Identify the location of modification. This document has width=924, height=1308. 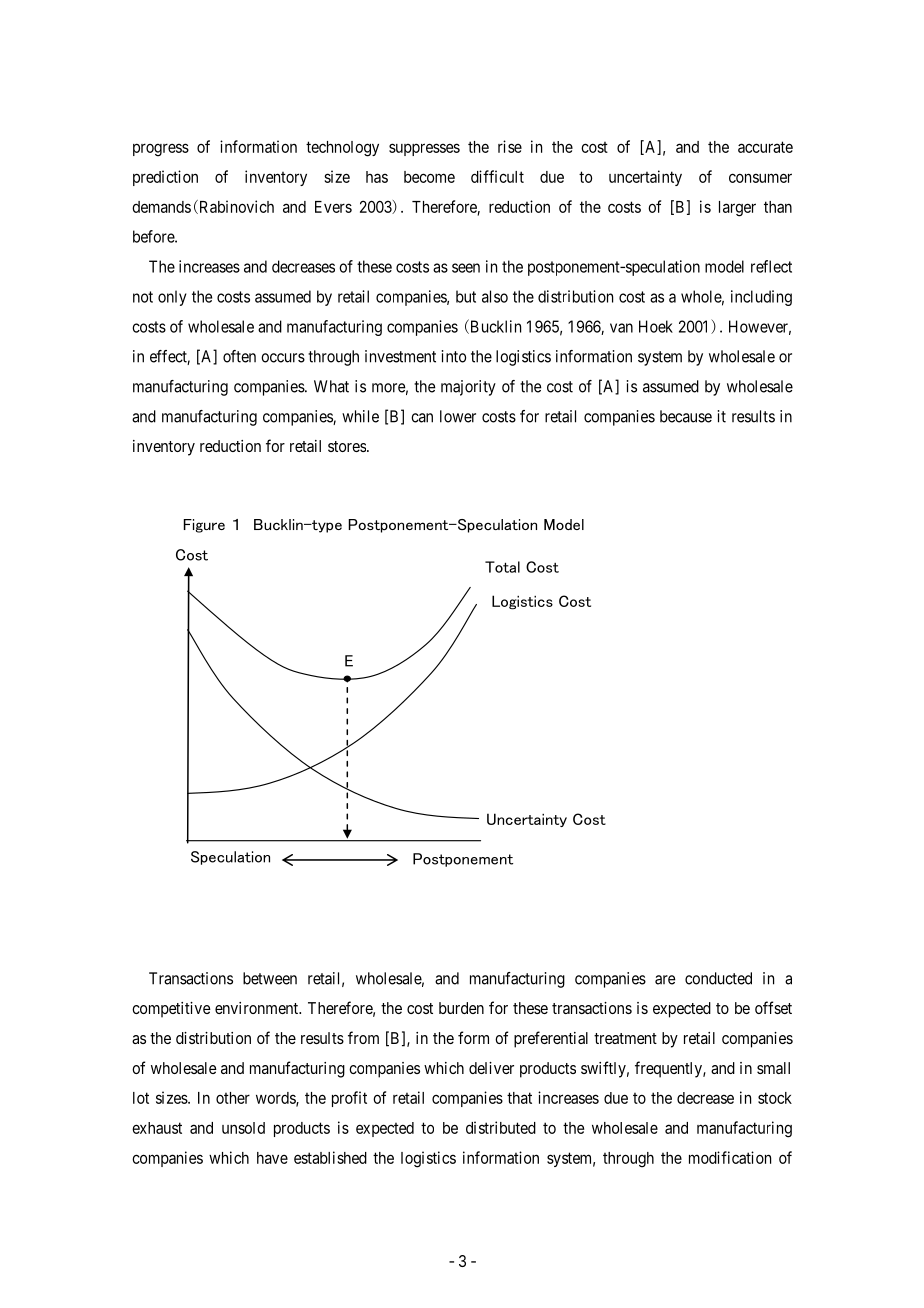
(730, 1157).
